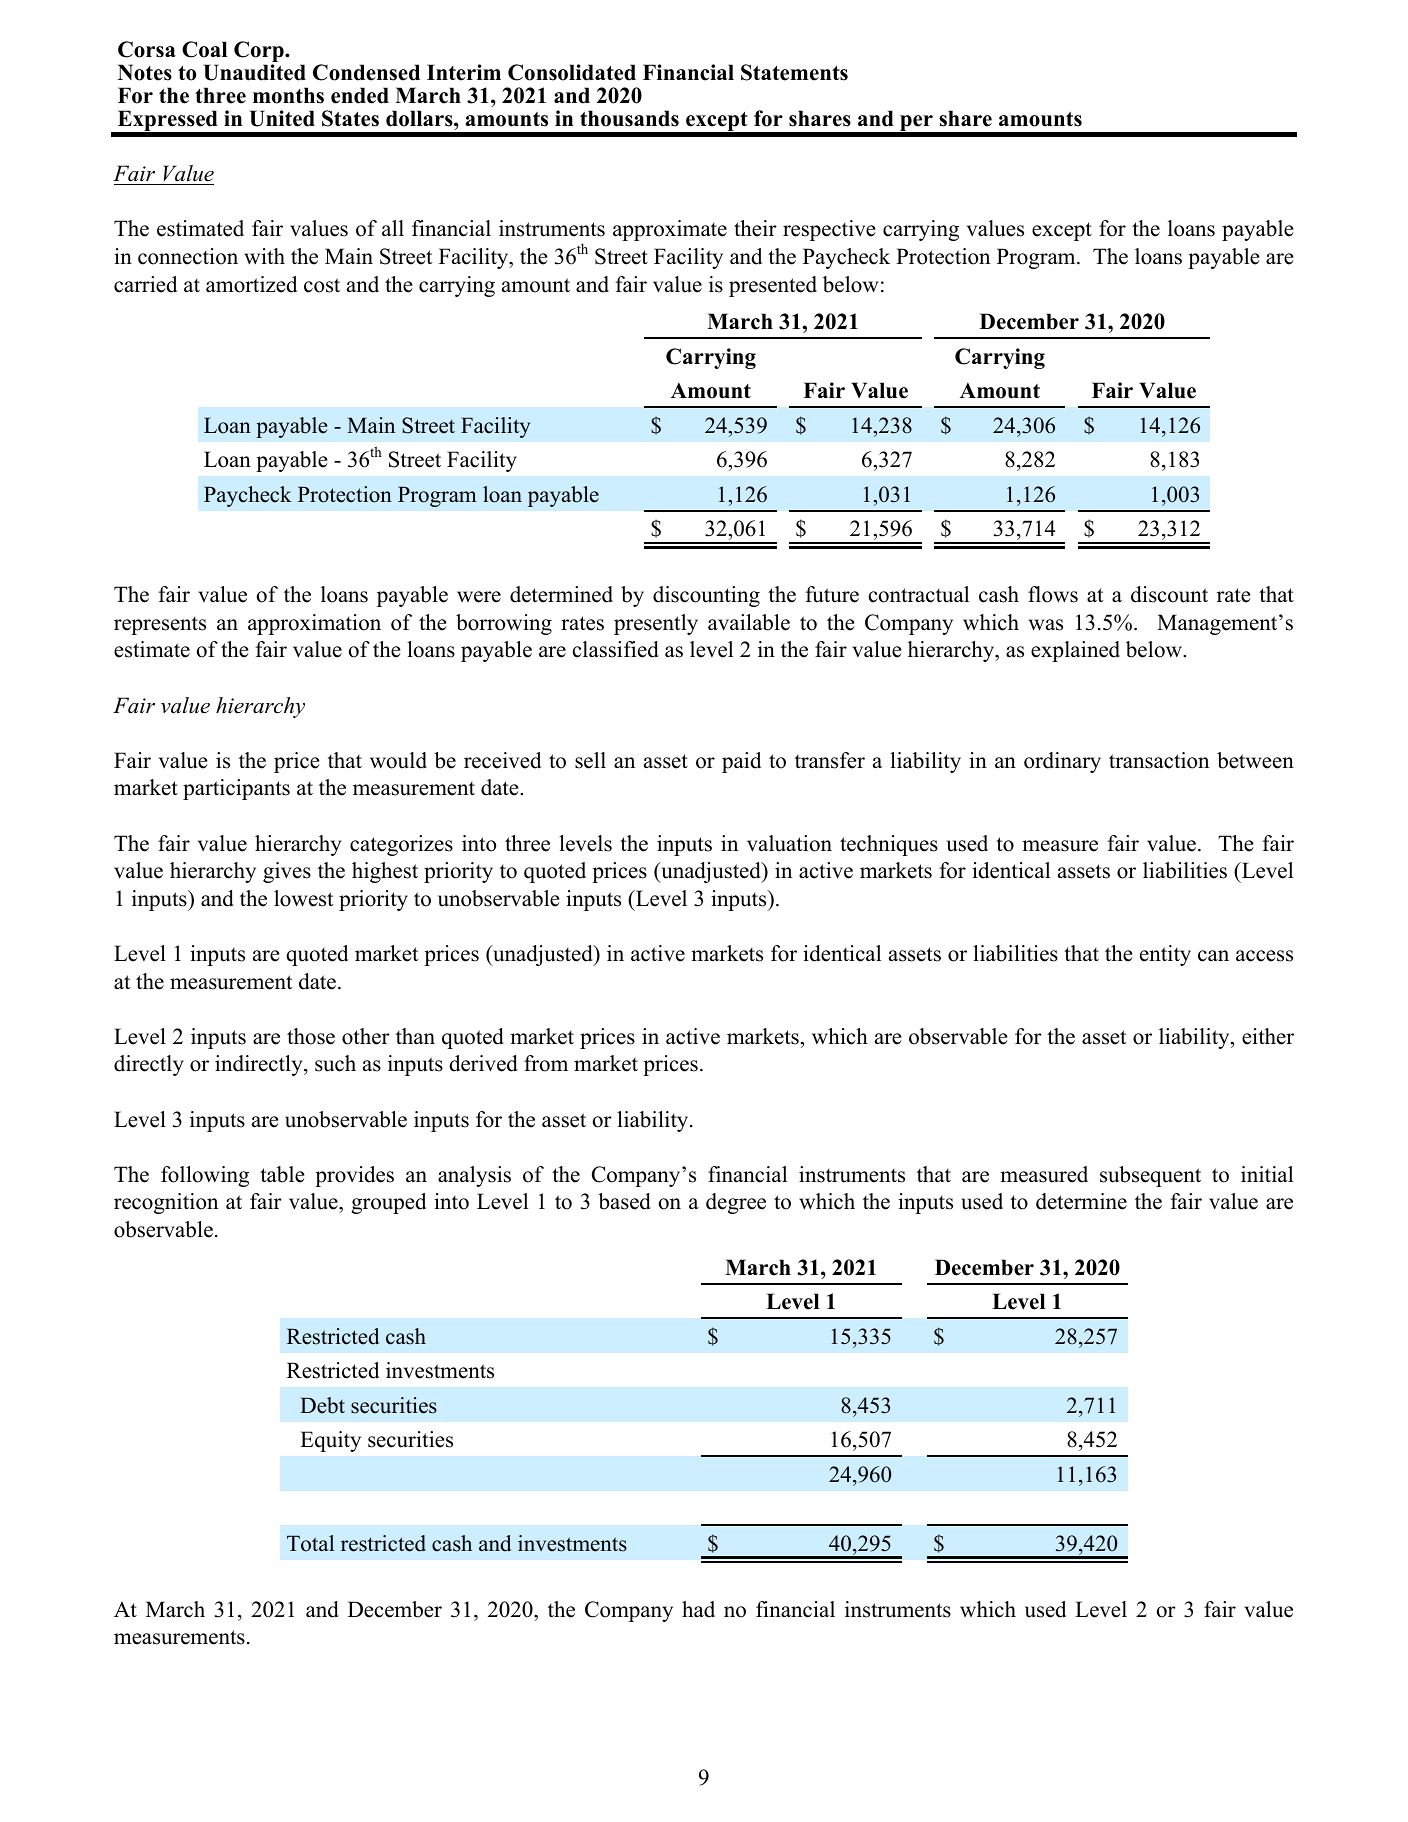 The width and height of the page is (1408, 1822). Describe the element at coordinates (310, 1543) in the page. I see `Total` at that location.
